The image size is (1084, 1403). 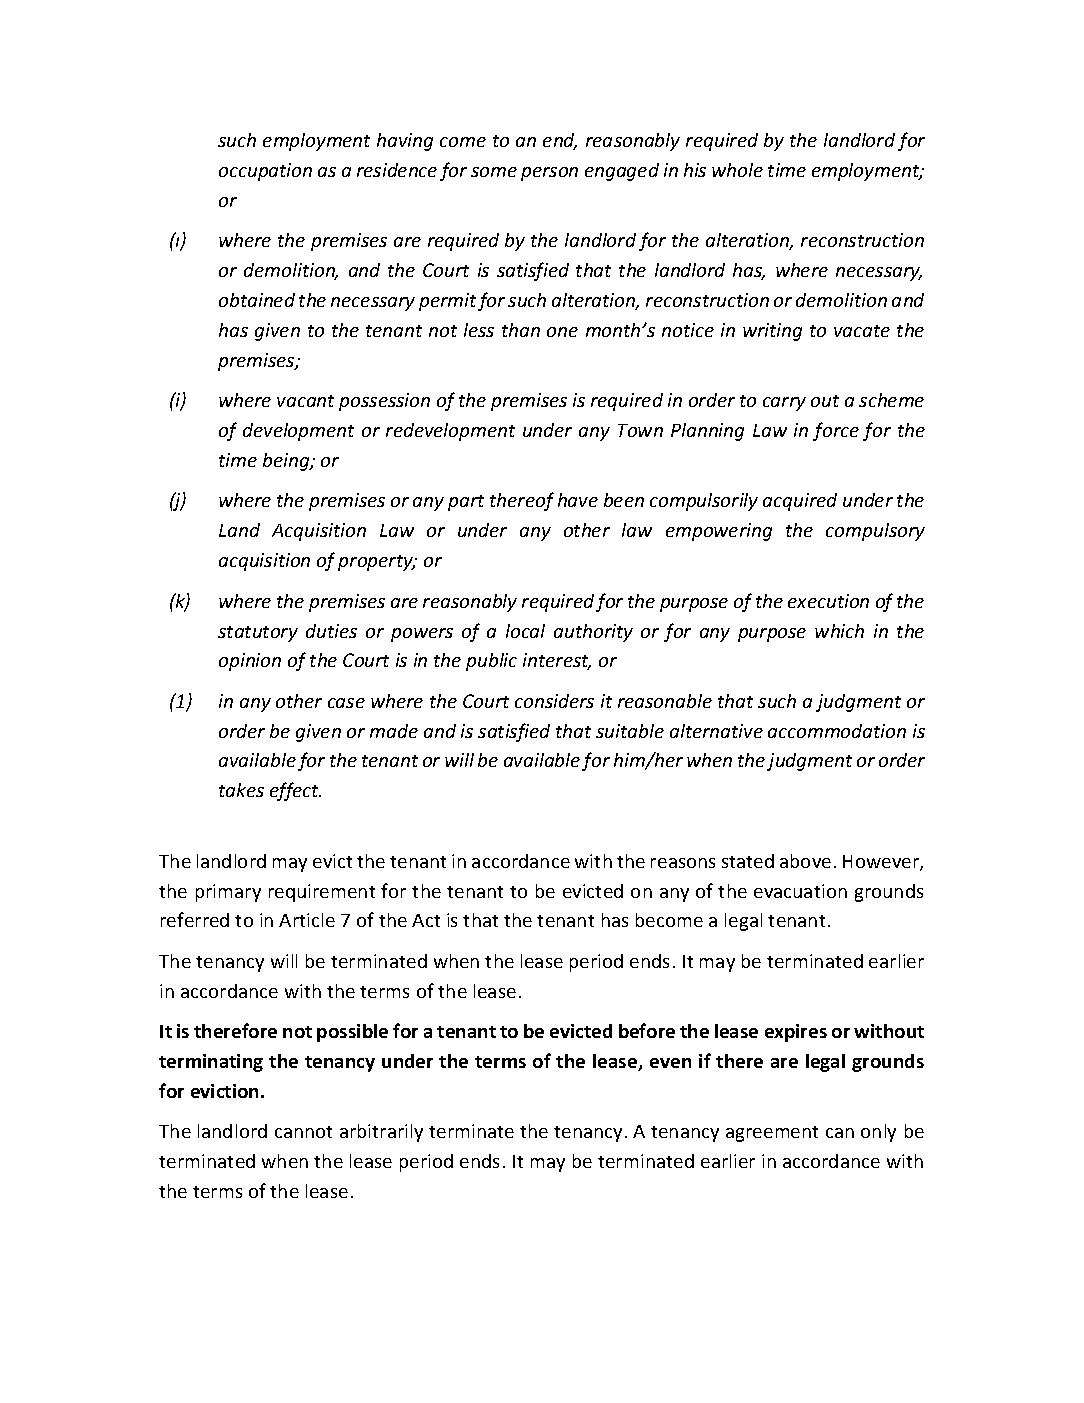 I want to click on even, so click(x=670, y=1063).
